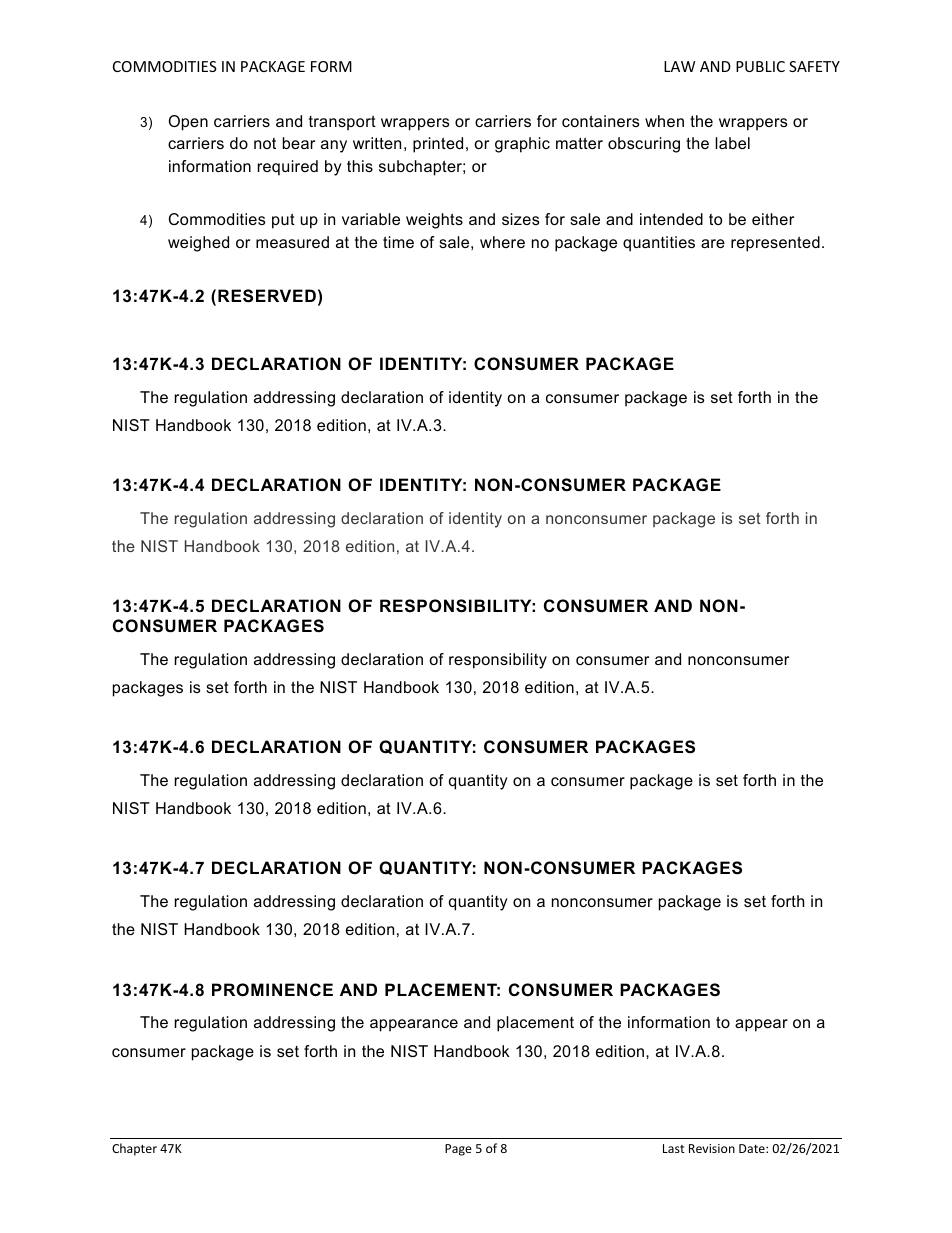 This screenshot has height=1233, width=952. I want to click on Date, so click(753, 1148).
